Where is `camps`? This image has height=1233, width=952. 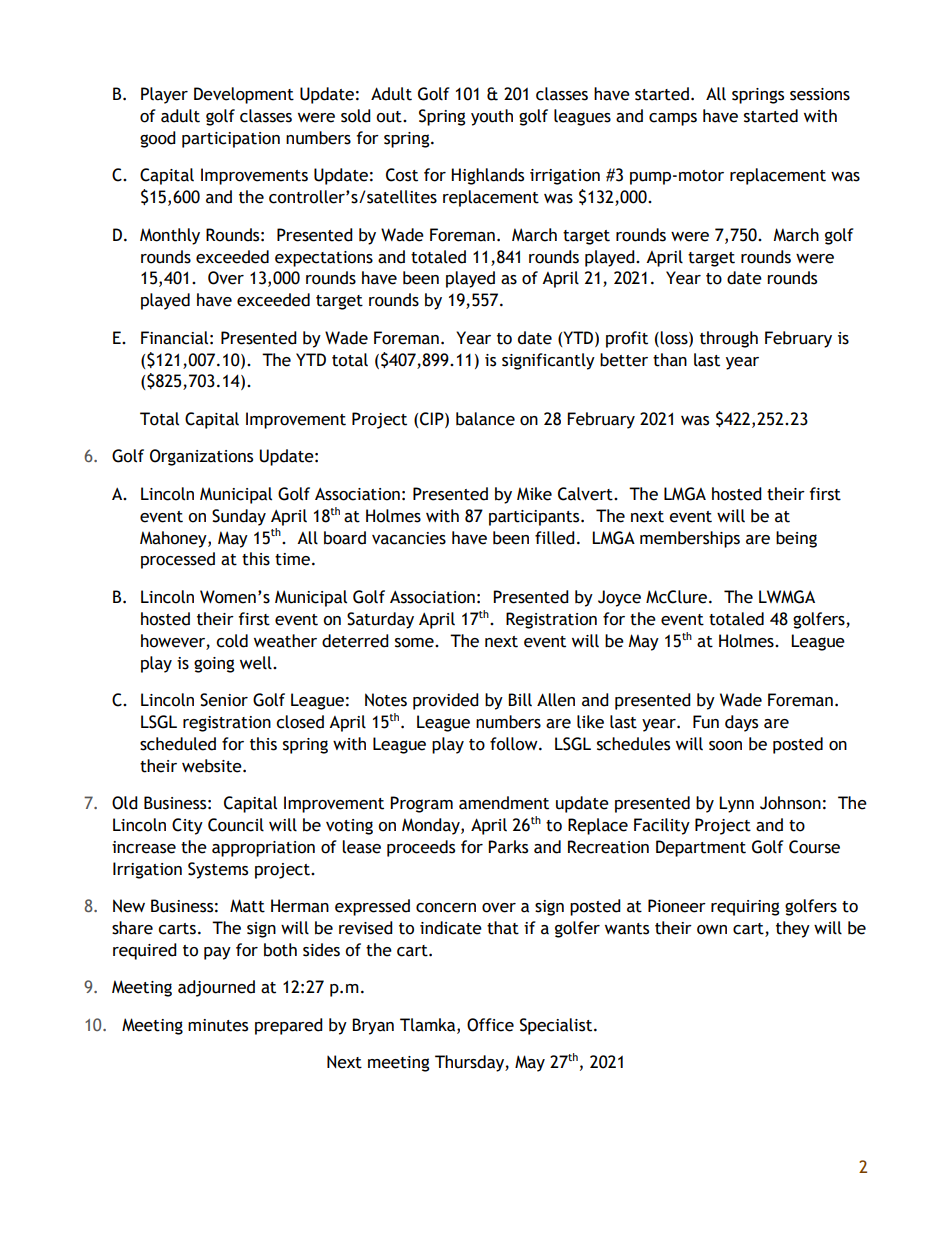
camps is located at coordinates (673, 119).
